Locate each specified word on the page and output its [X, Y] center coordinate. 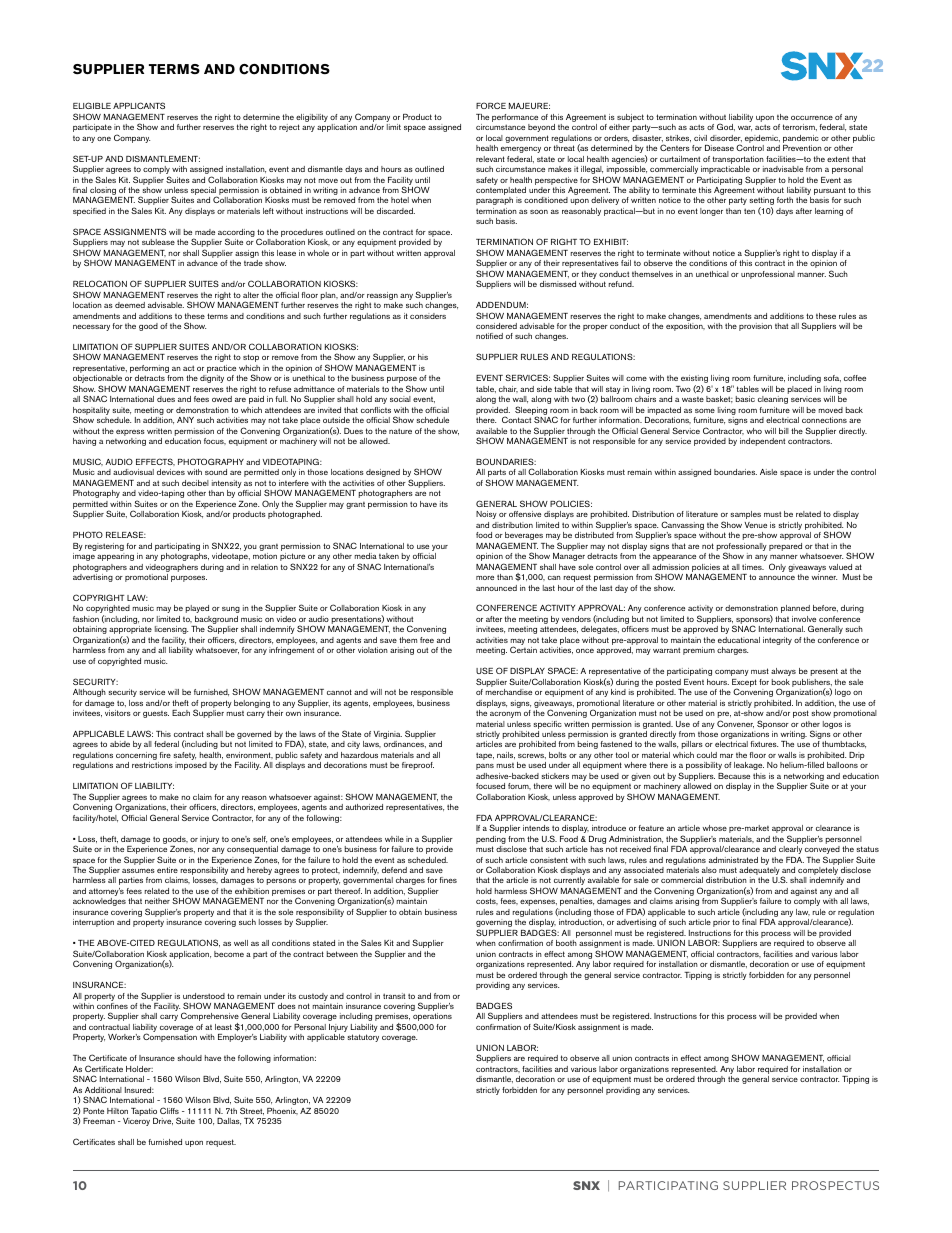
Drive [163, 1121]
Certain [523, 649]
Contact [516, 419]
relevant [490, 159]
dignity [212, 379]
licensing [171, 630]
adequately [759, 872]
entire [167, 870]
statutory [363, 1038]
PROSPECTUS [835, 1185]
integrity [777, 641]
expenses [539, 904]
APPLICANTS [139, 105]
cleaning [773, 400]
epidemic [762, 140]
